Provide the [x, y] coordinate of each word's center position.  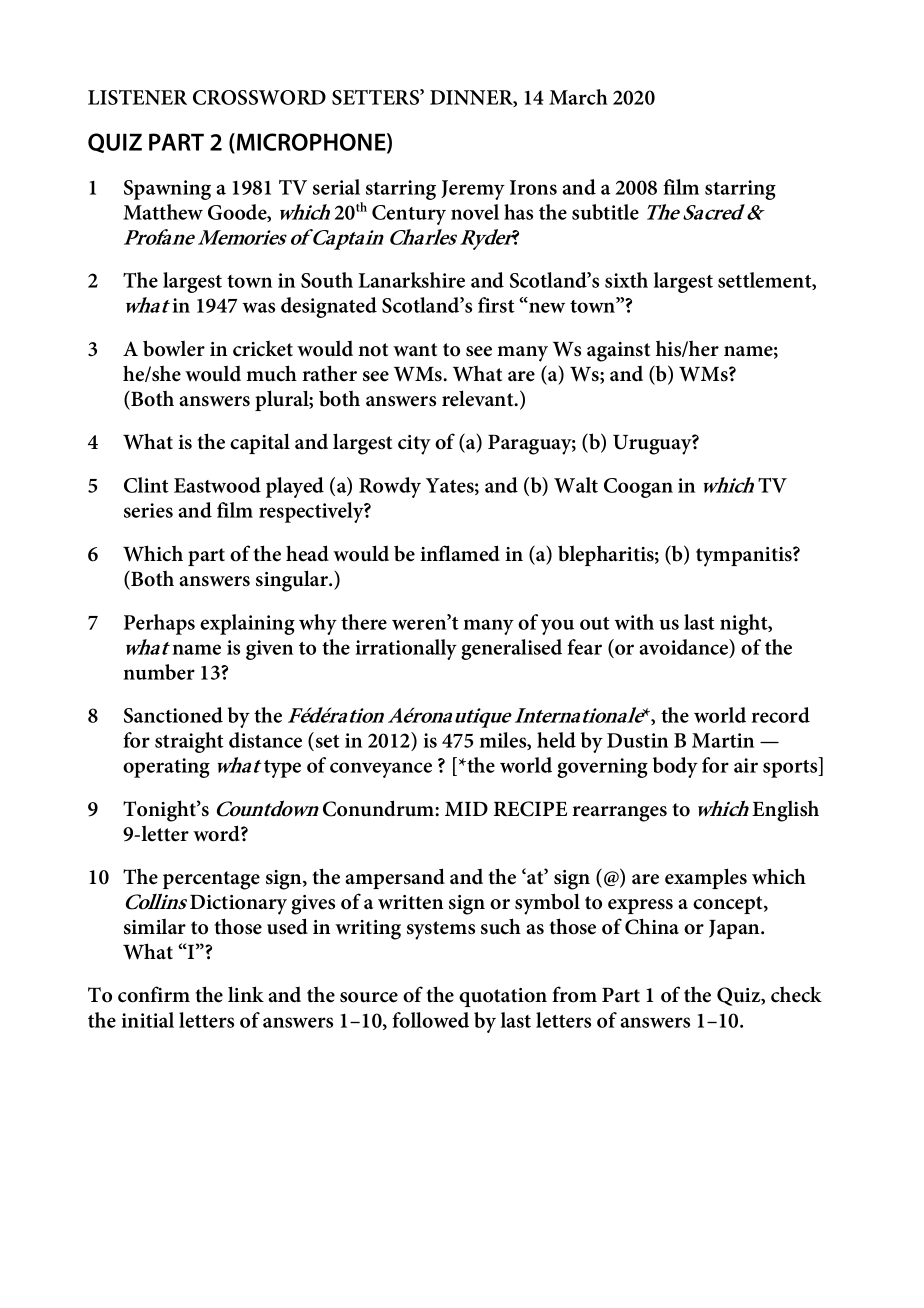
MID [466, 809]
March [578, 97]
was [258, 307]
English [785, 811]
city [414, 445]
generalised [511, 649]
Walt [576, 485]
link [246, 994]
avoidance [685, 648]
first [496, 305]
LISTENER [137, 97]
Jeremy [473, 190]
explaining [247, 624]
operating [166, 768]
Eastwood [217, 485]
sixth [626, 280]
